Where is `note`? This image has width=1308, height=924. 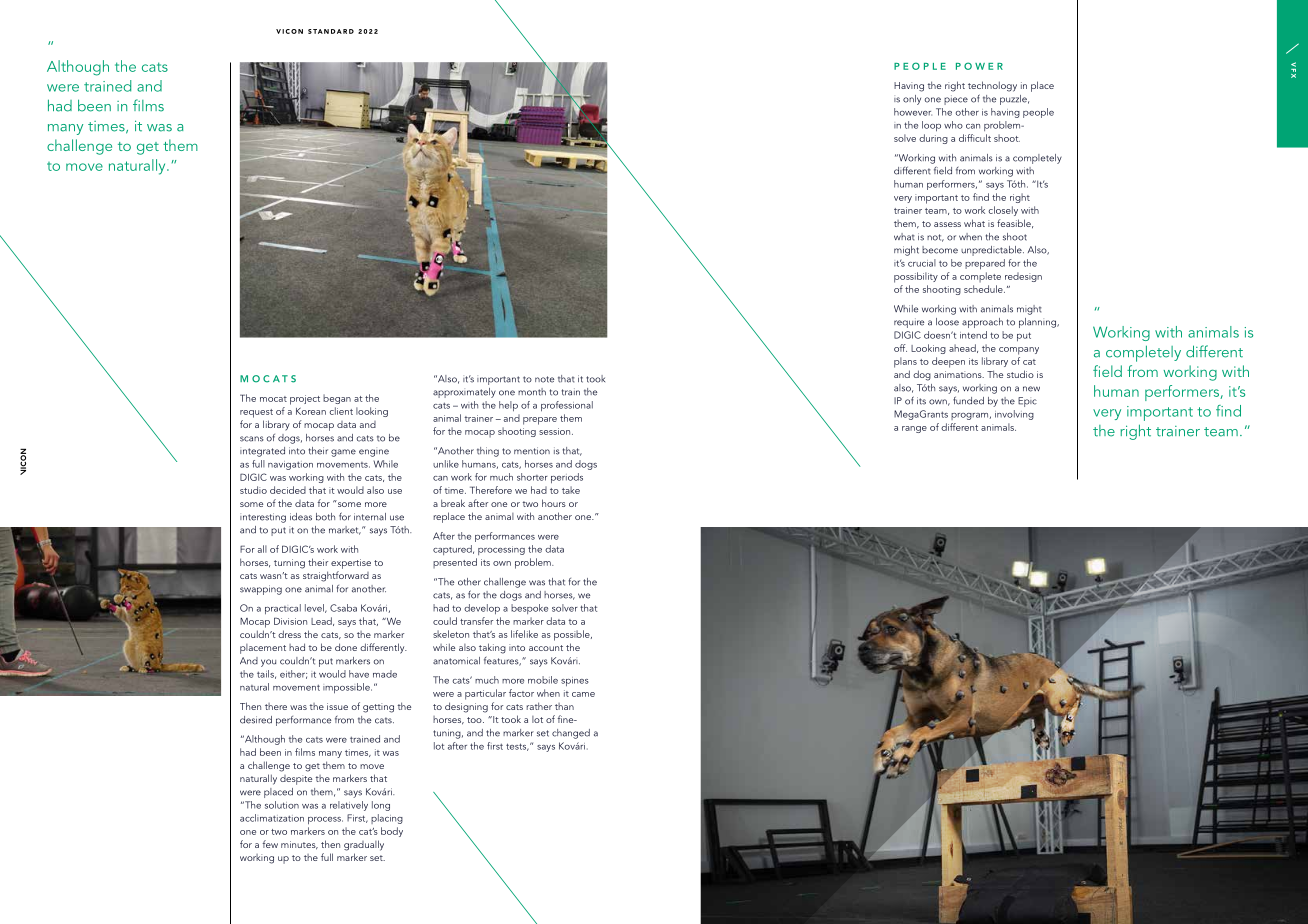
note is located at coordinates (544, 379).
